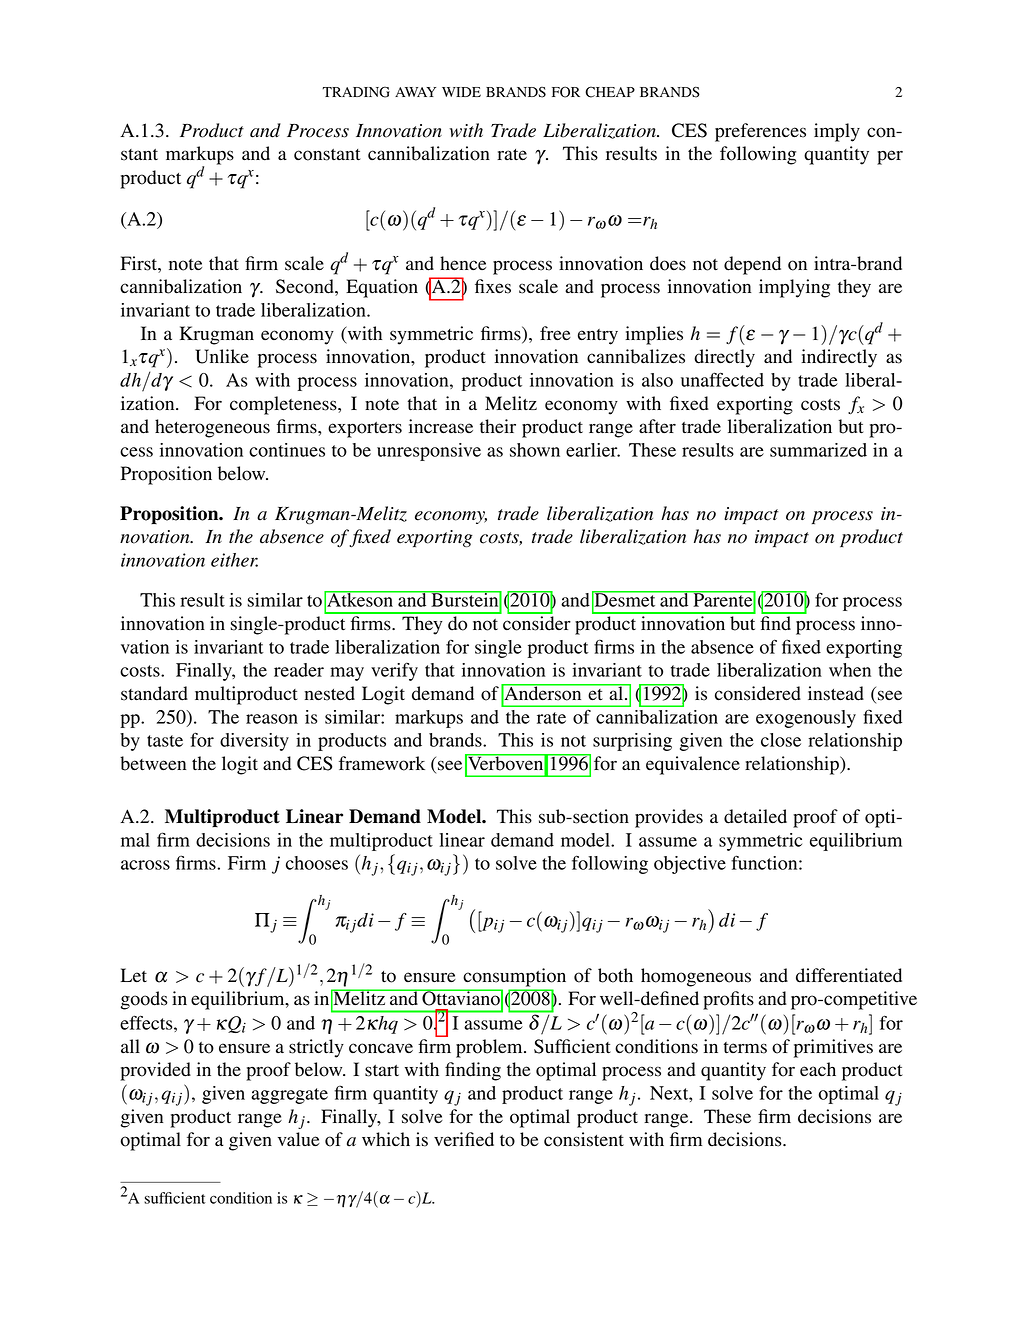  Describe the element at coordinates (461, 92) in the screenshot. I see `WIDE` at that location.
